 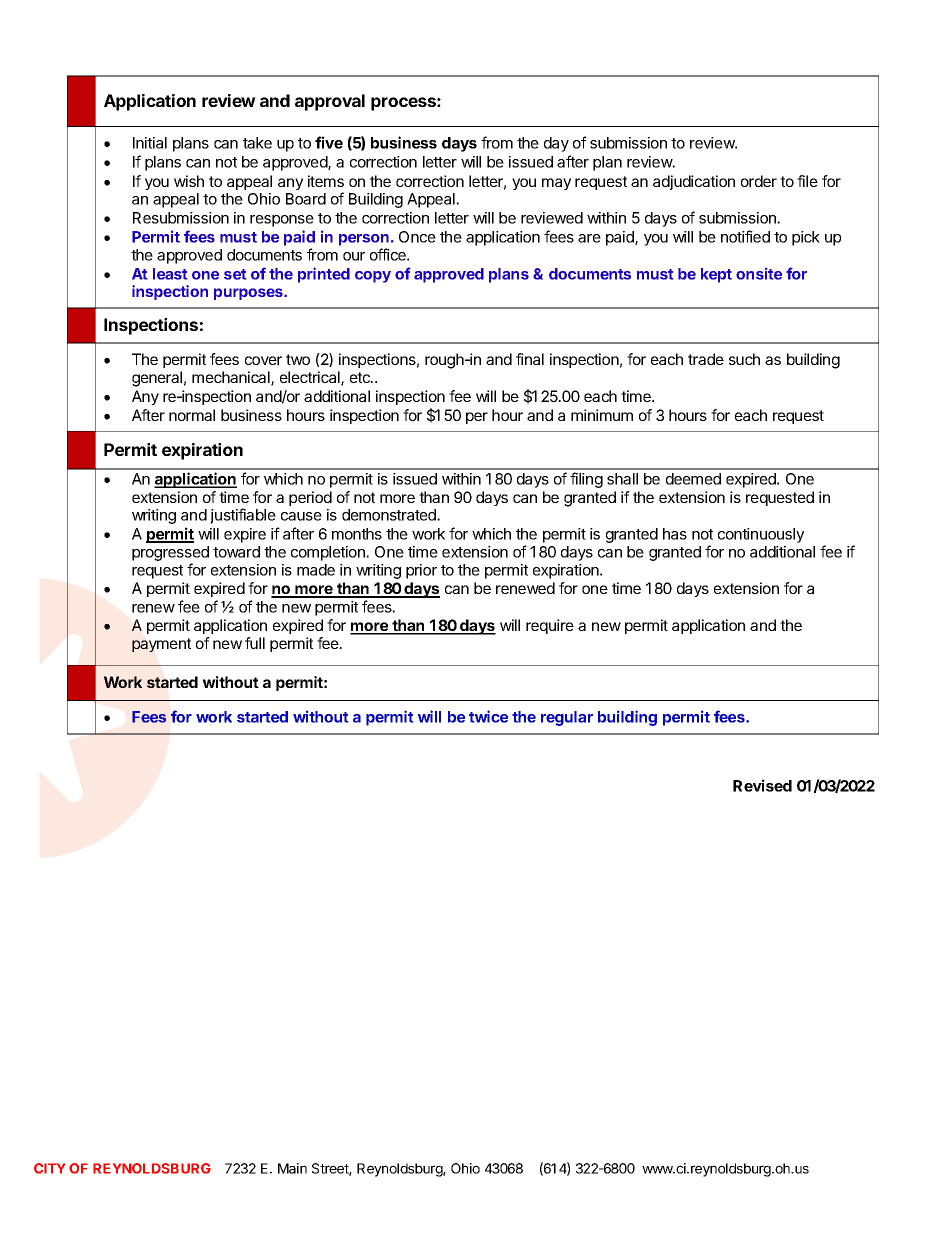 I want to click on etc, so click(x=361, y=377).
